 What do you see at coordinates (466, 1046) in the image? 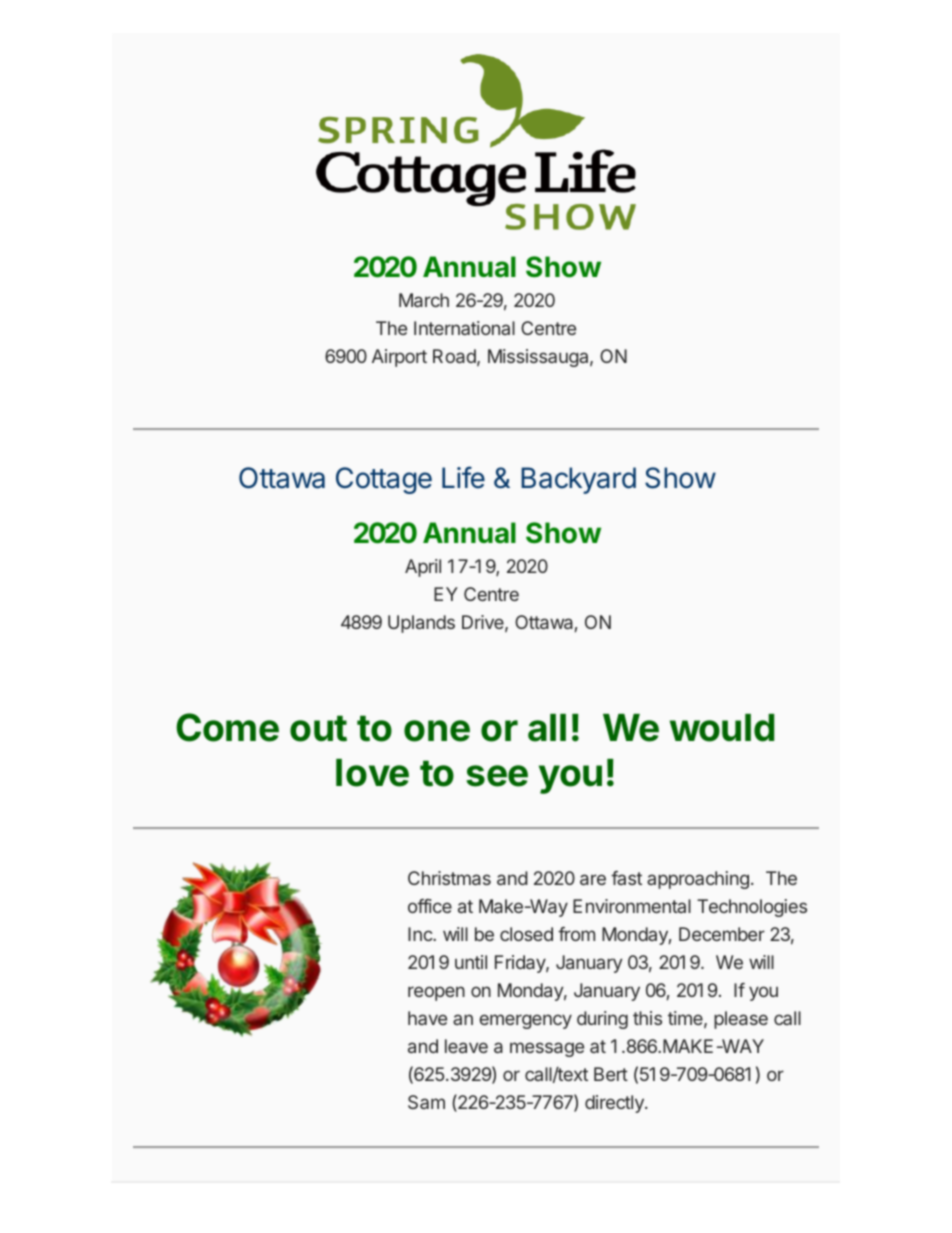
I see `leave` at bounding box center [466, 1046].
